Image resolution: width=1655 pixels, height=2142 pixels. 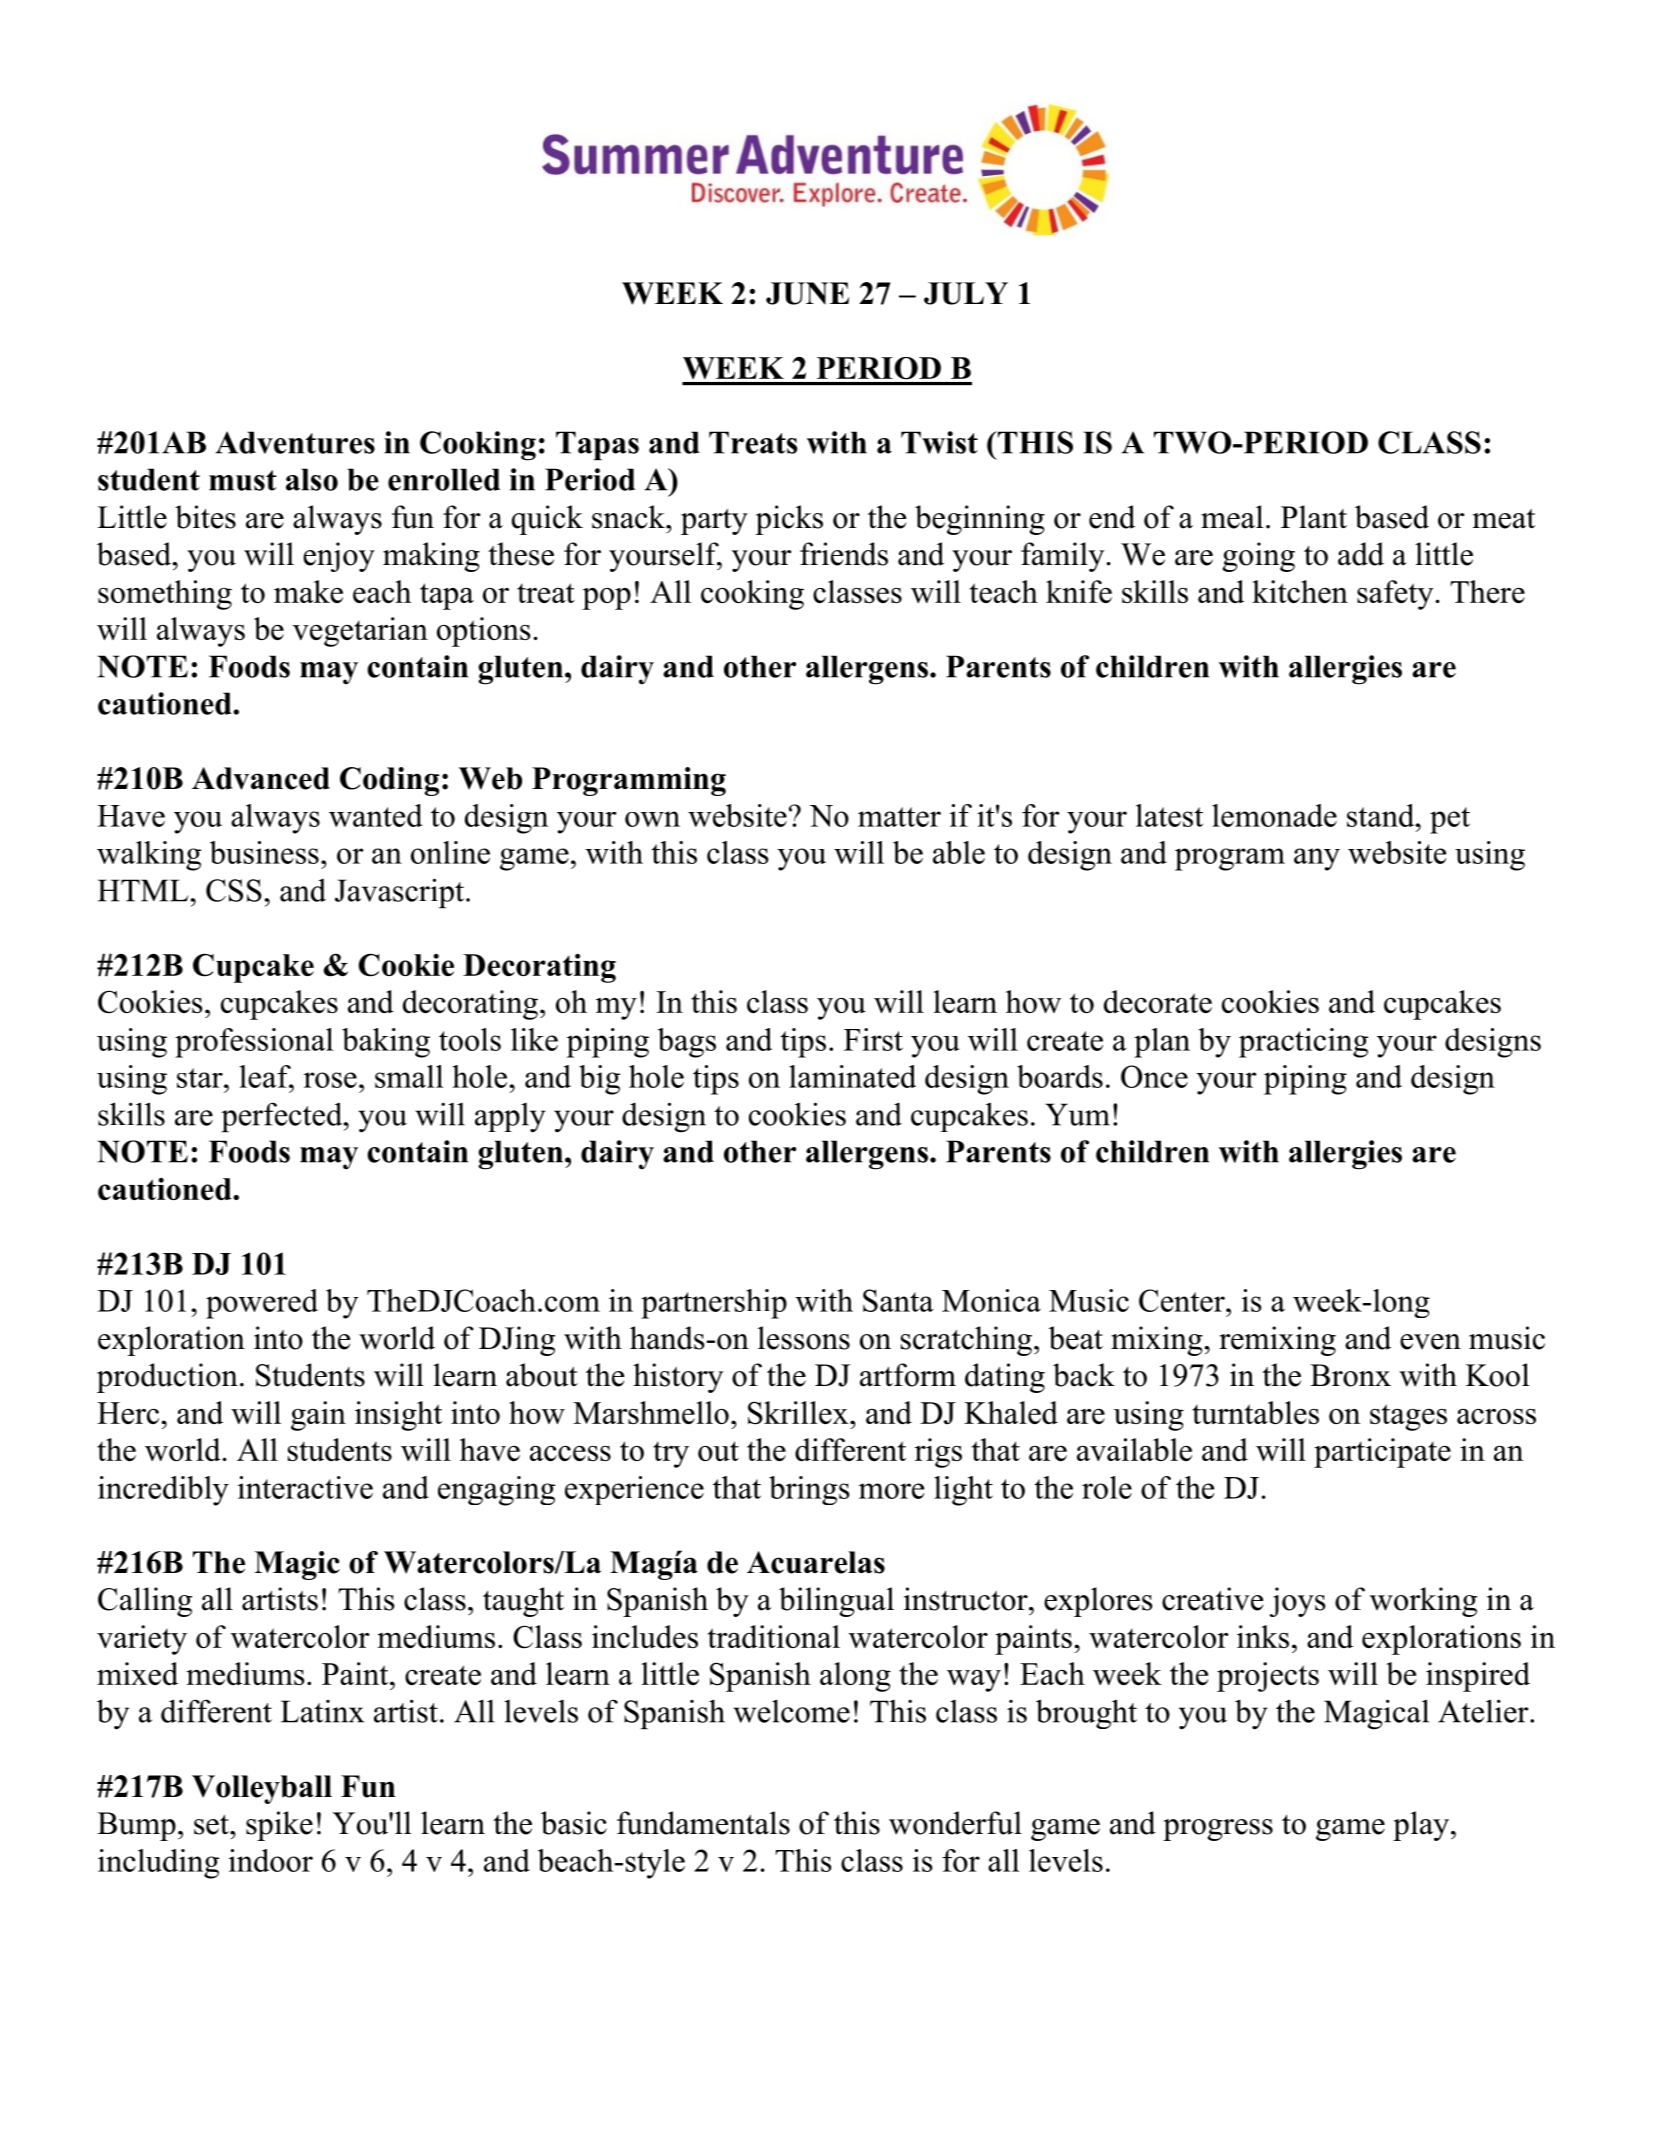 What do you see at coordinates (261, 778) in the page?
I see `Advanced` at bounding box center [261, 778].
